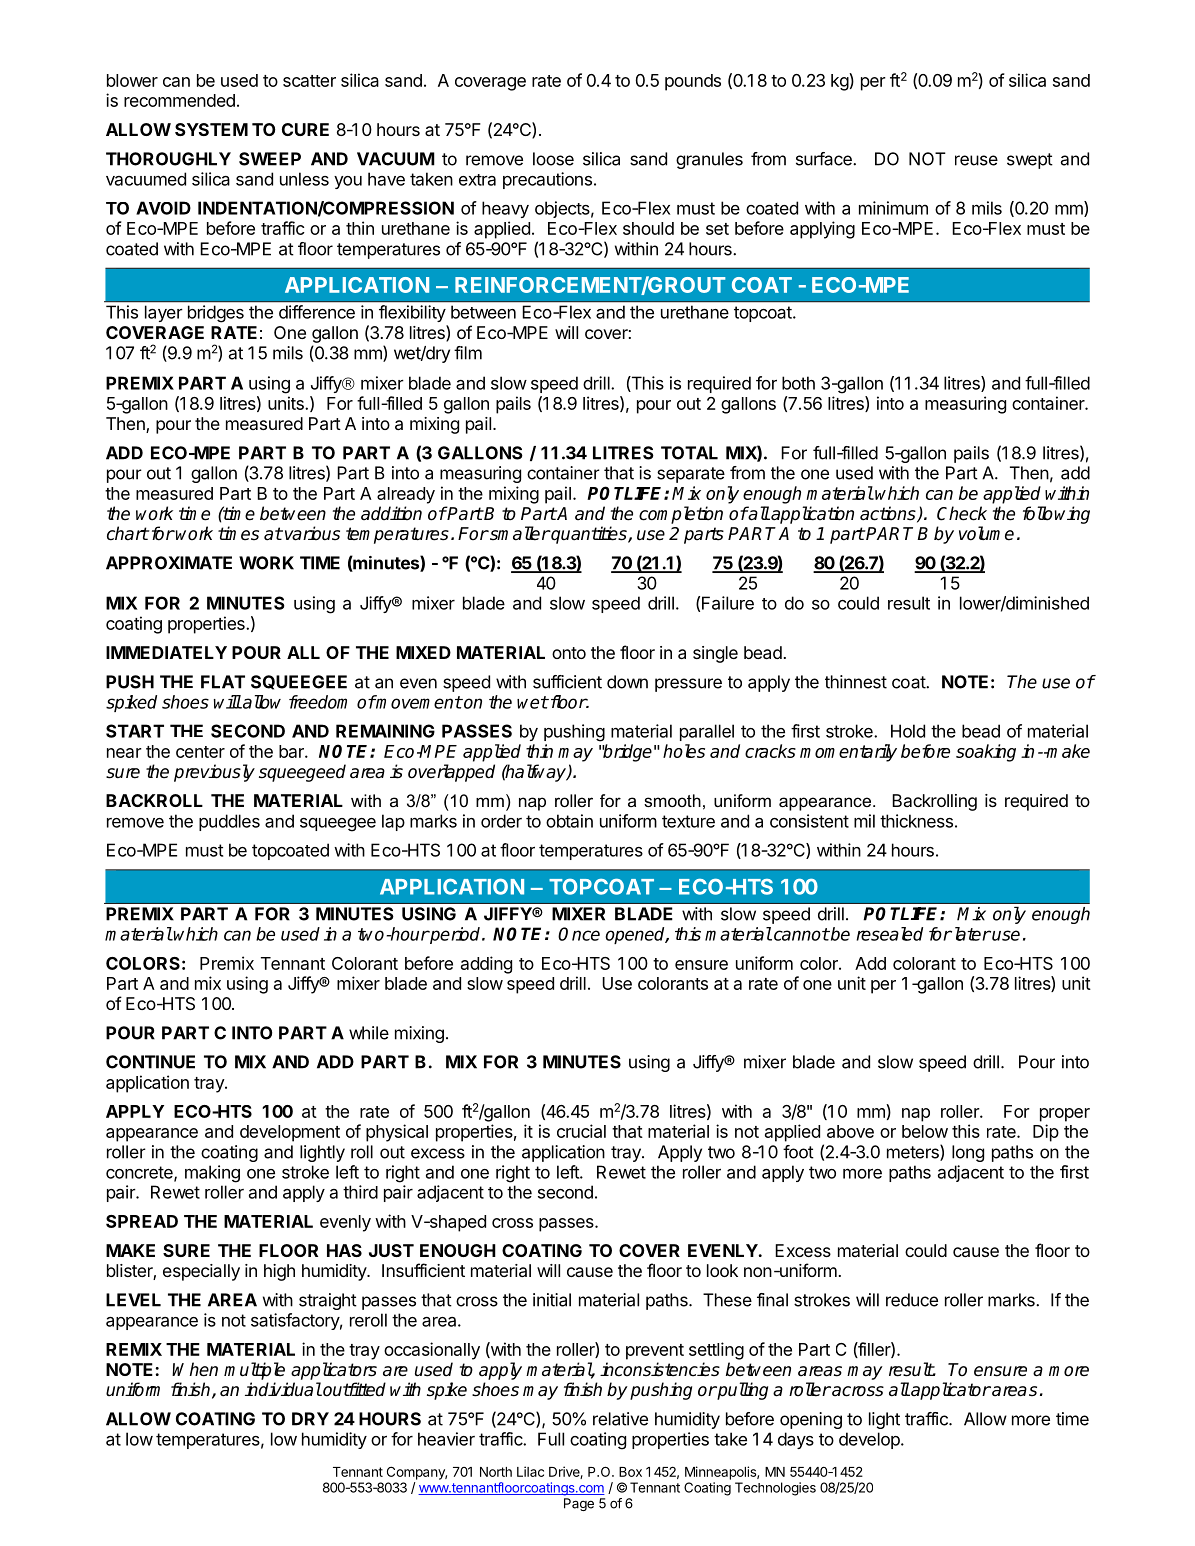  I want to click on loose, so click(553, 159).
